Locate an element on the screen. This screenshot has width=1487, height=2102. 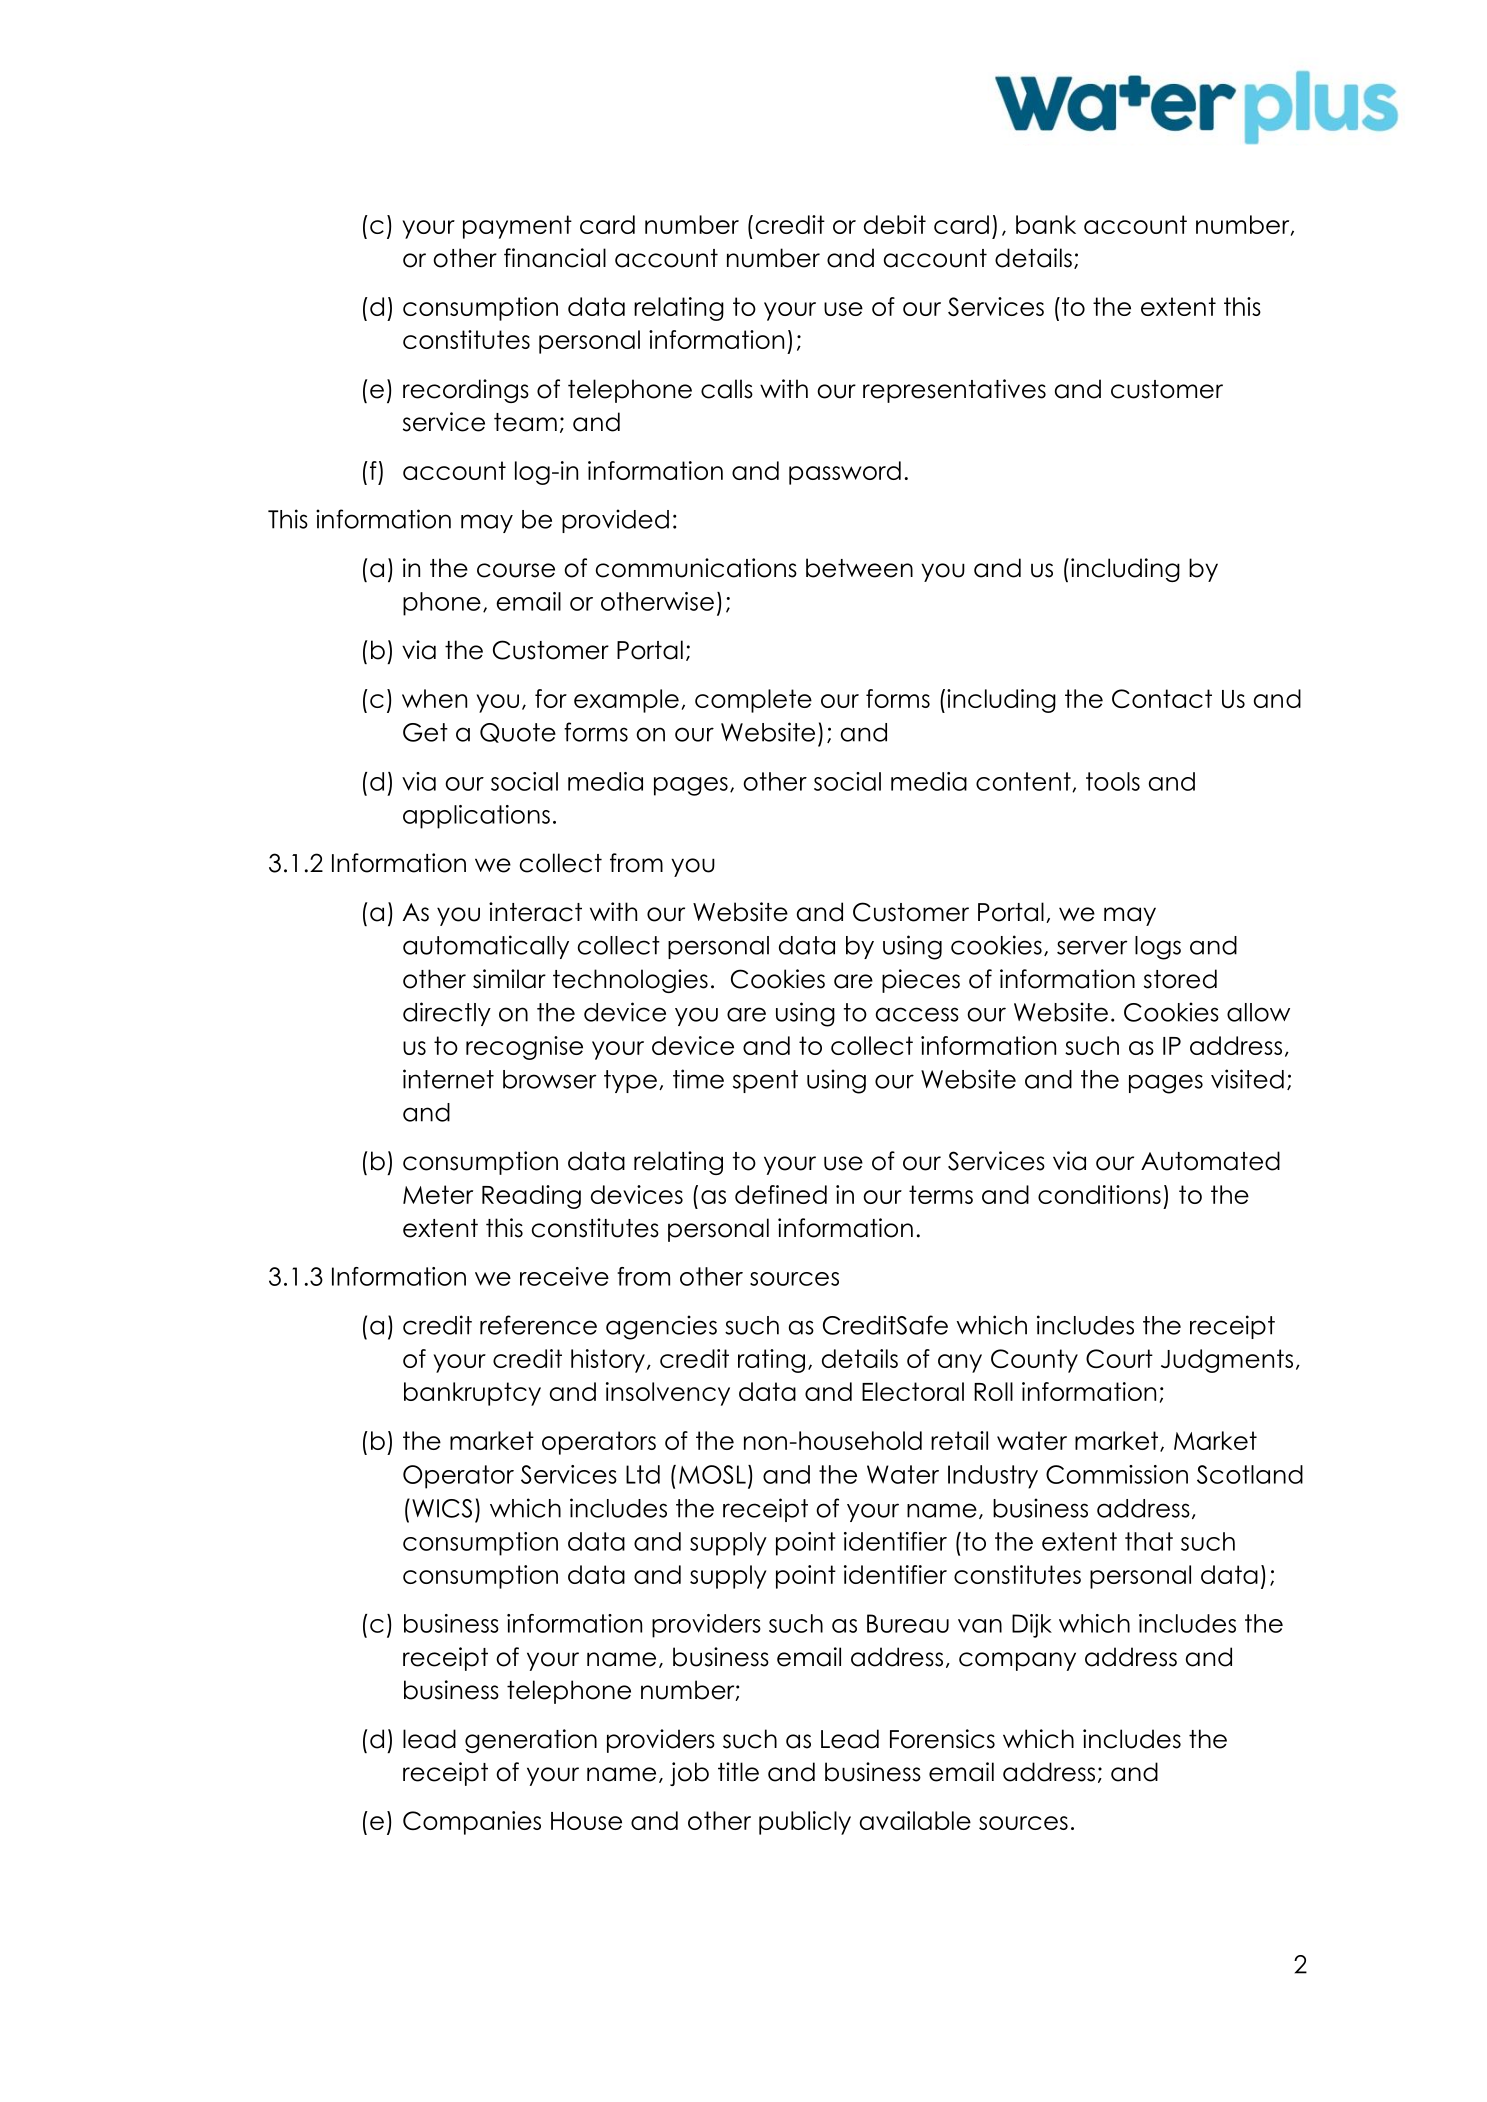
publicly is located at coordinates (805, 1823).
